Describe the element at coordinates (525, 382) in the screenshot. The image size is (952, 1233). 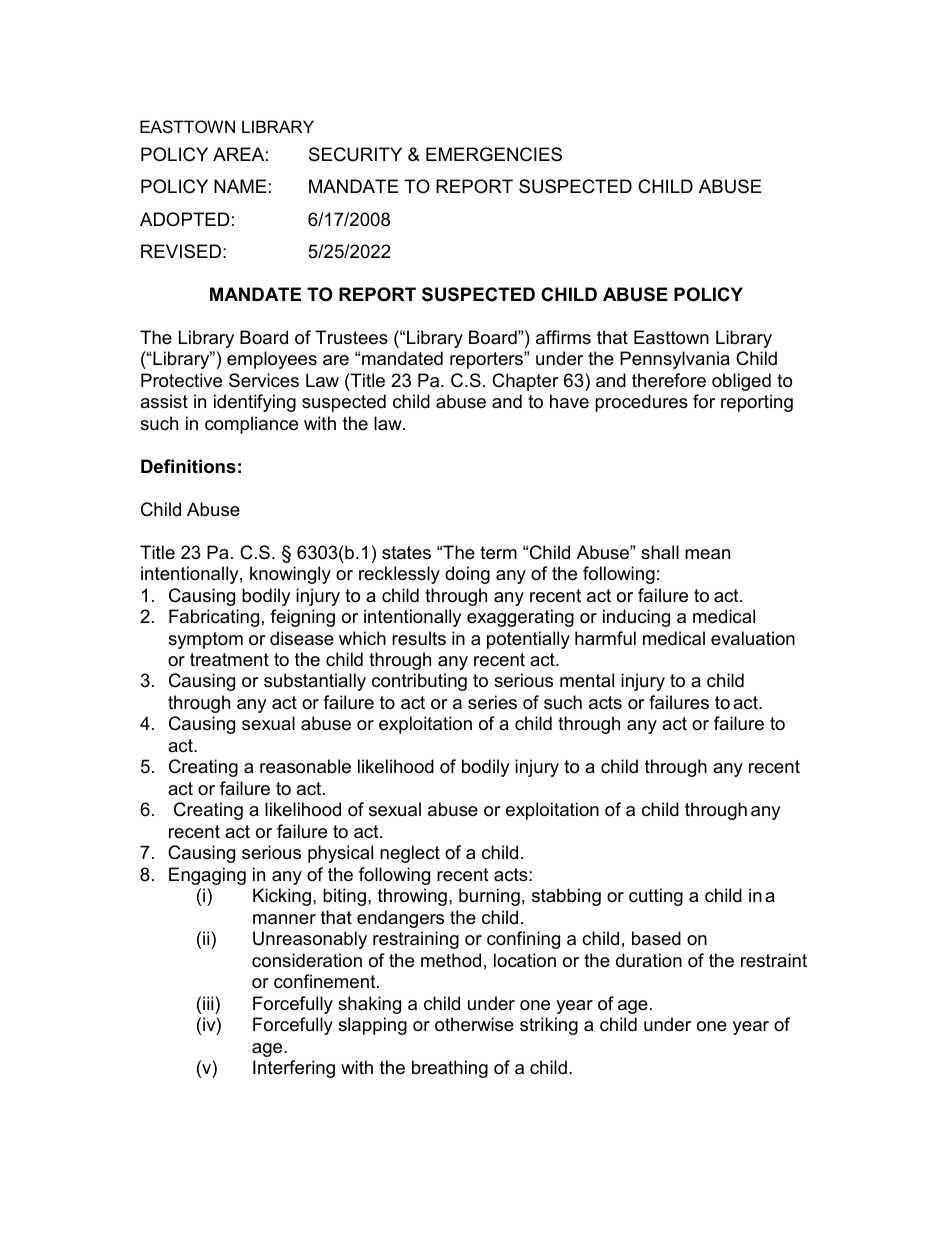
I see `Chapter` at that location.
